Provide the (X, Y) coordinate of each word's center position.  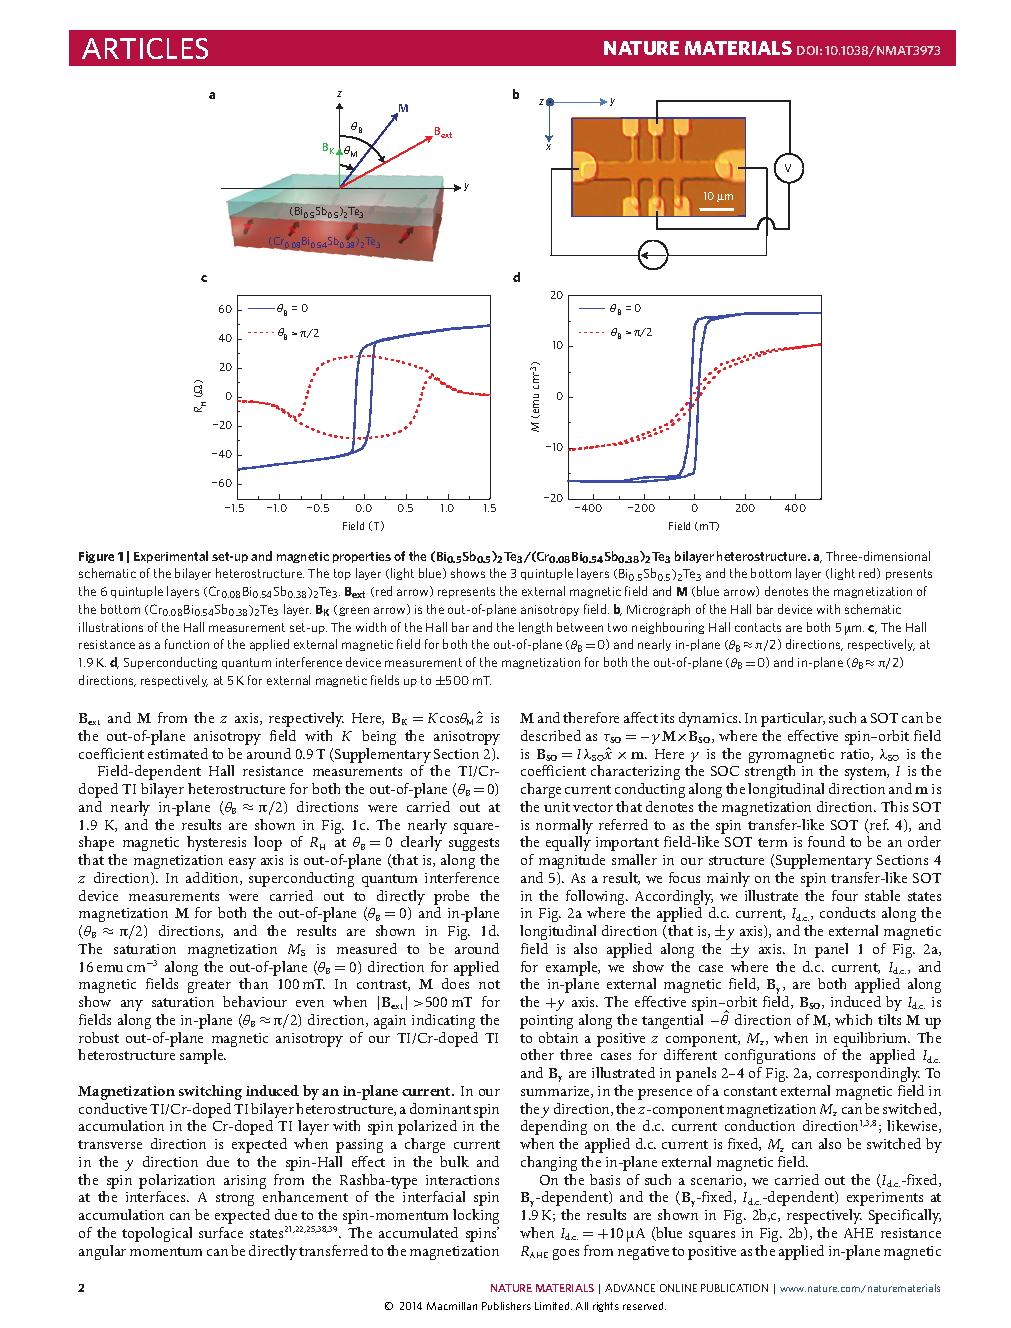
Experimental (171, 557)
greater (209, 986)
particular (793, 719)
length (535, 628)
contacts (758, 627)
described (551, 735)
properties (362, 557)
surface (221, 1232)
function (187, 644)
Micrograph (658, 610)
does (455, 983)
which (853, 1019)
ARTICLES (145, 48)
